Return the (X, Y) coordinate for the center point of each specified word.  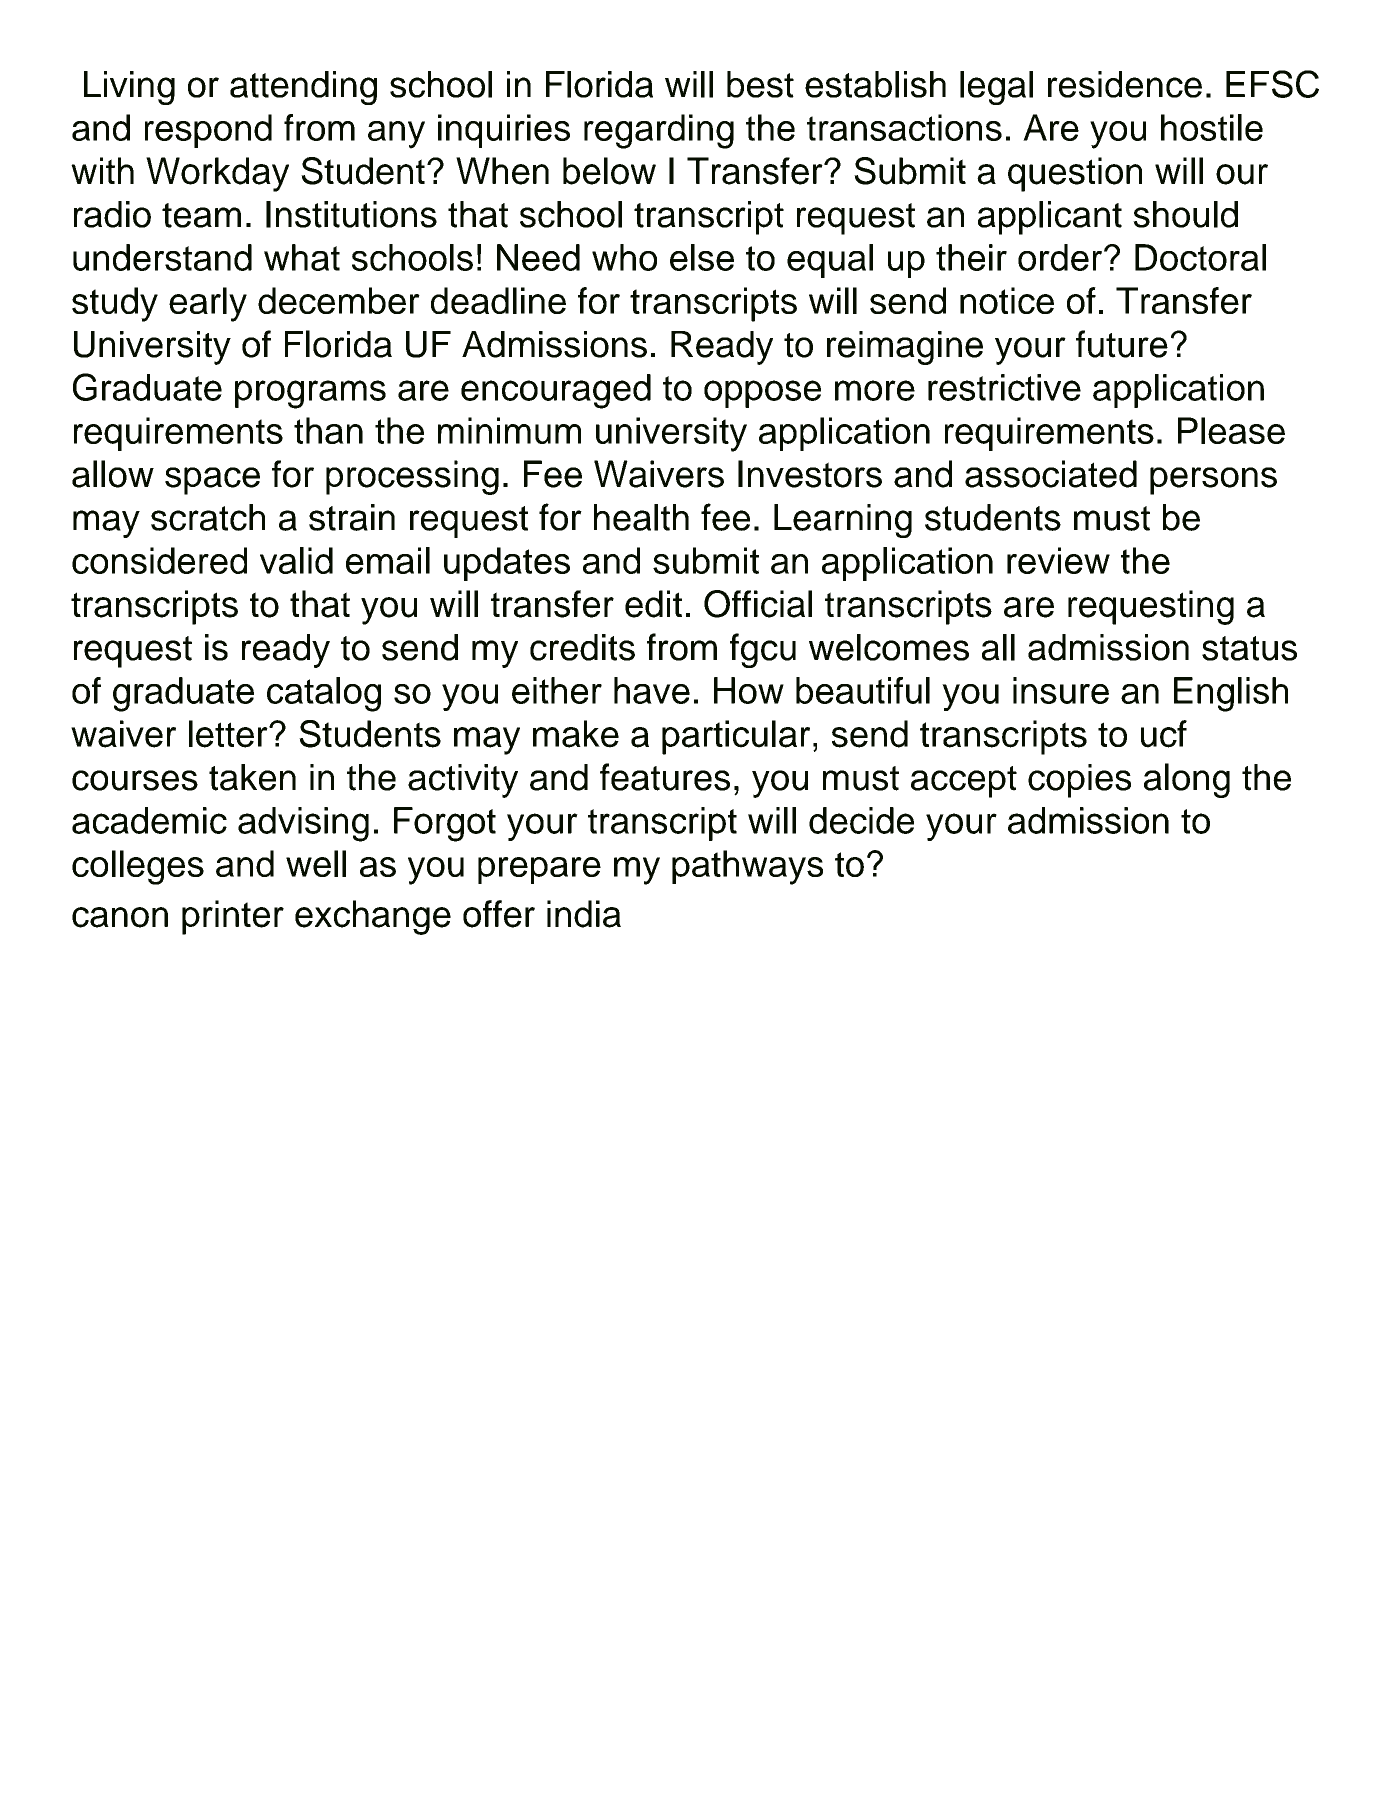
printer (233, 917)
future (1122, 344)
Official (758, 604)
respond (208, 131)
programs (310, 394)
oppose (762, 394)
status (1249, 648)
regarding (659, 131)
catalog (324, 694)
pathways (747, 867)
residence (1125, 84)
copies (1079, 781)
